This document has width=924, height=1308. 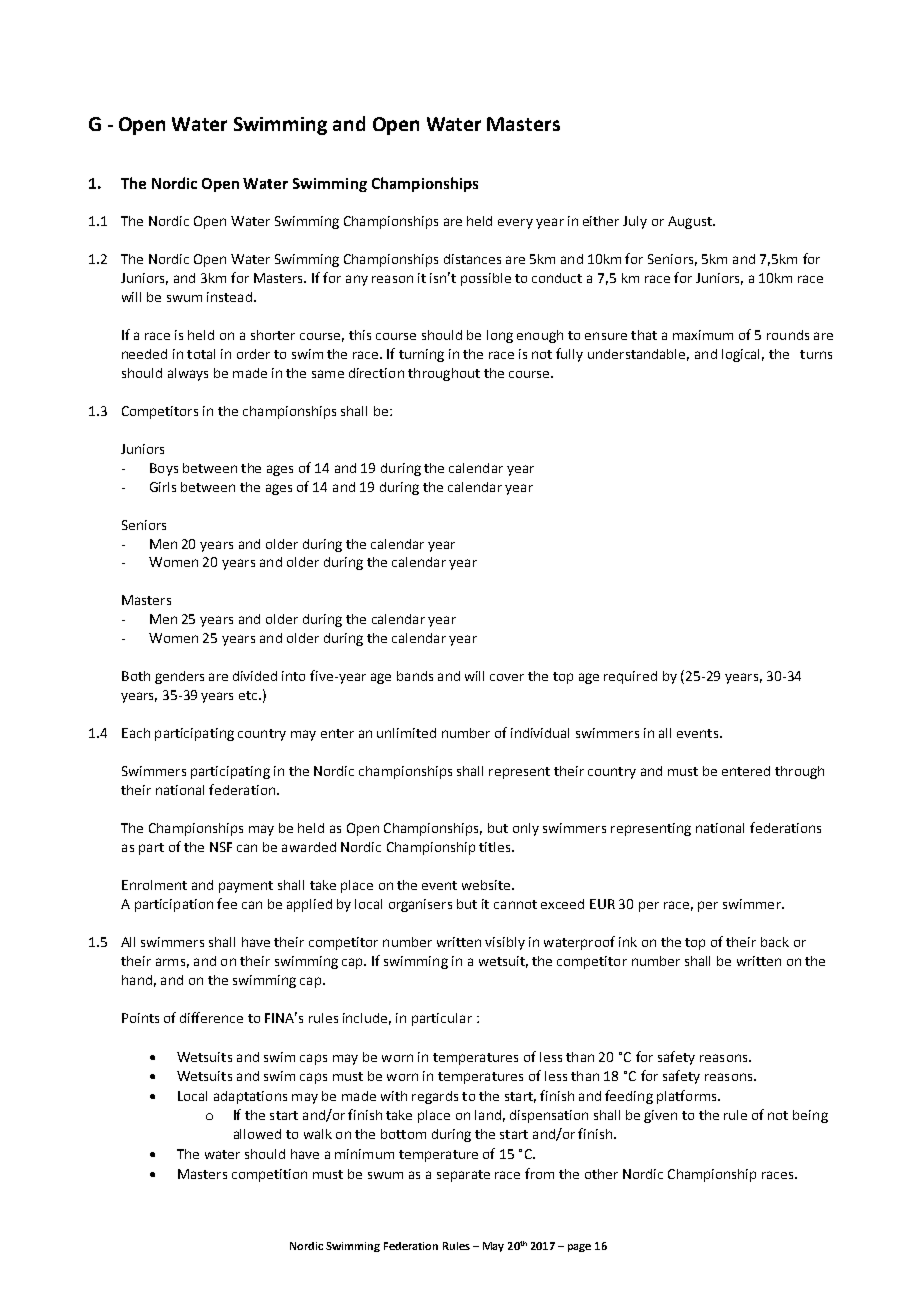 What do you see at coordinates (507, 677) in the document?
I see `cover` at bounding box center [507, 677].
